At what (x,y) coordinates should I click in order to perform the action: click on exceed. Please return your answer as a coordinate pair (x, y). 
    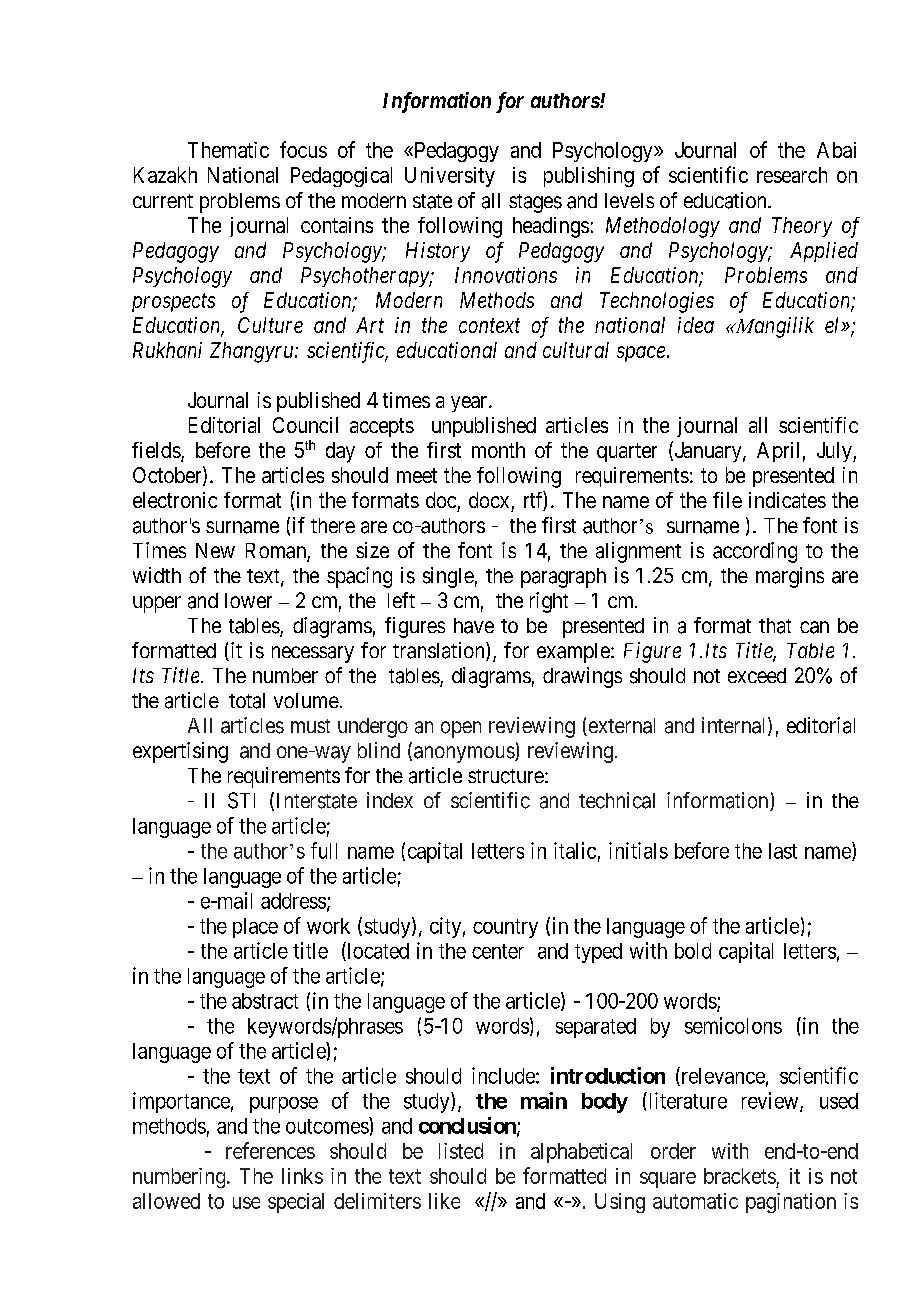
    Looking at the image, I should click on (757, 675).
